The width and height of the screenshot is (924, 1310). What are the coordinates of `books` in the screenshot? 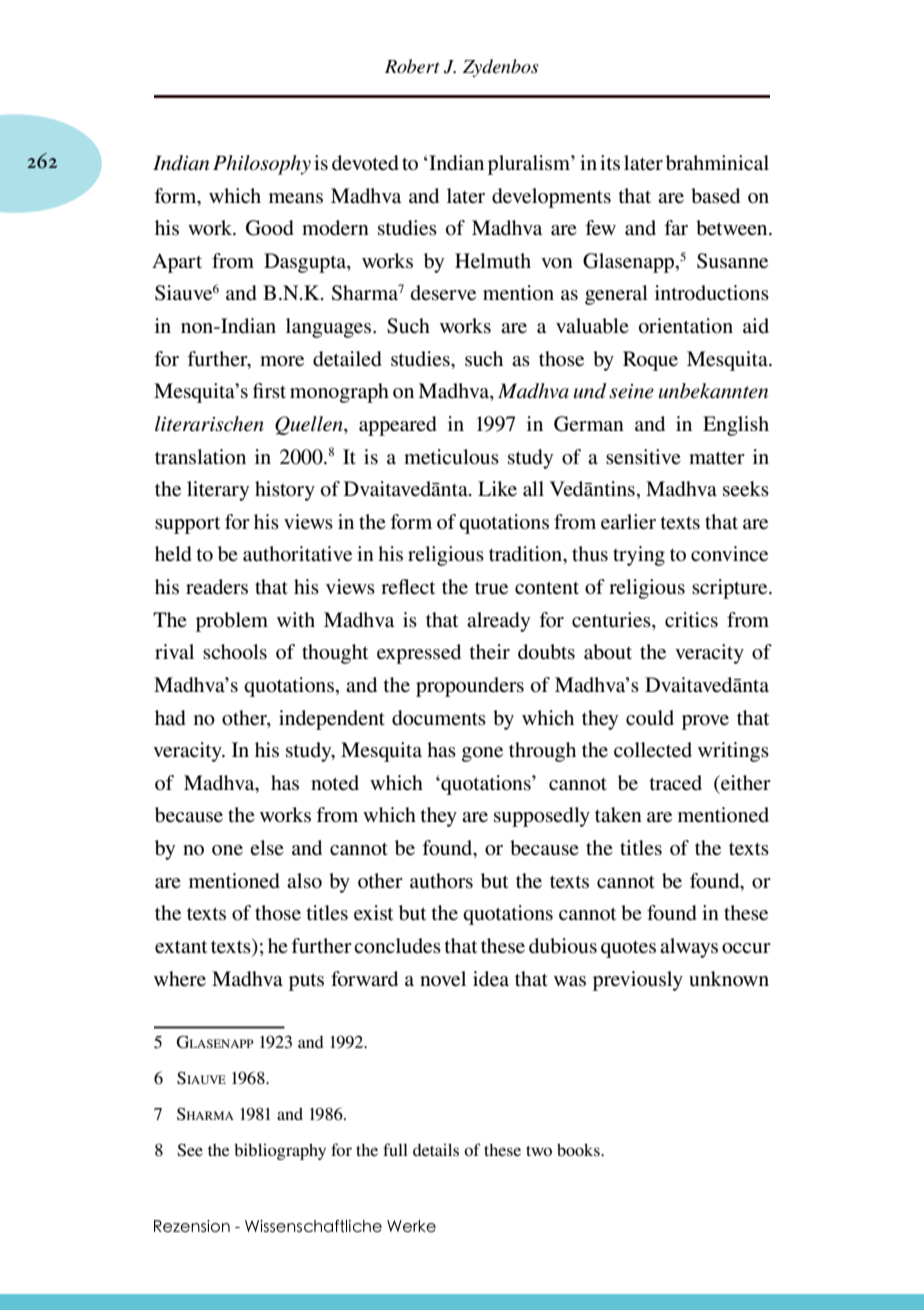 It's located at (579, 1149).
